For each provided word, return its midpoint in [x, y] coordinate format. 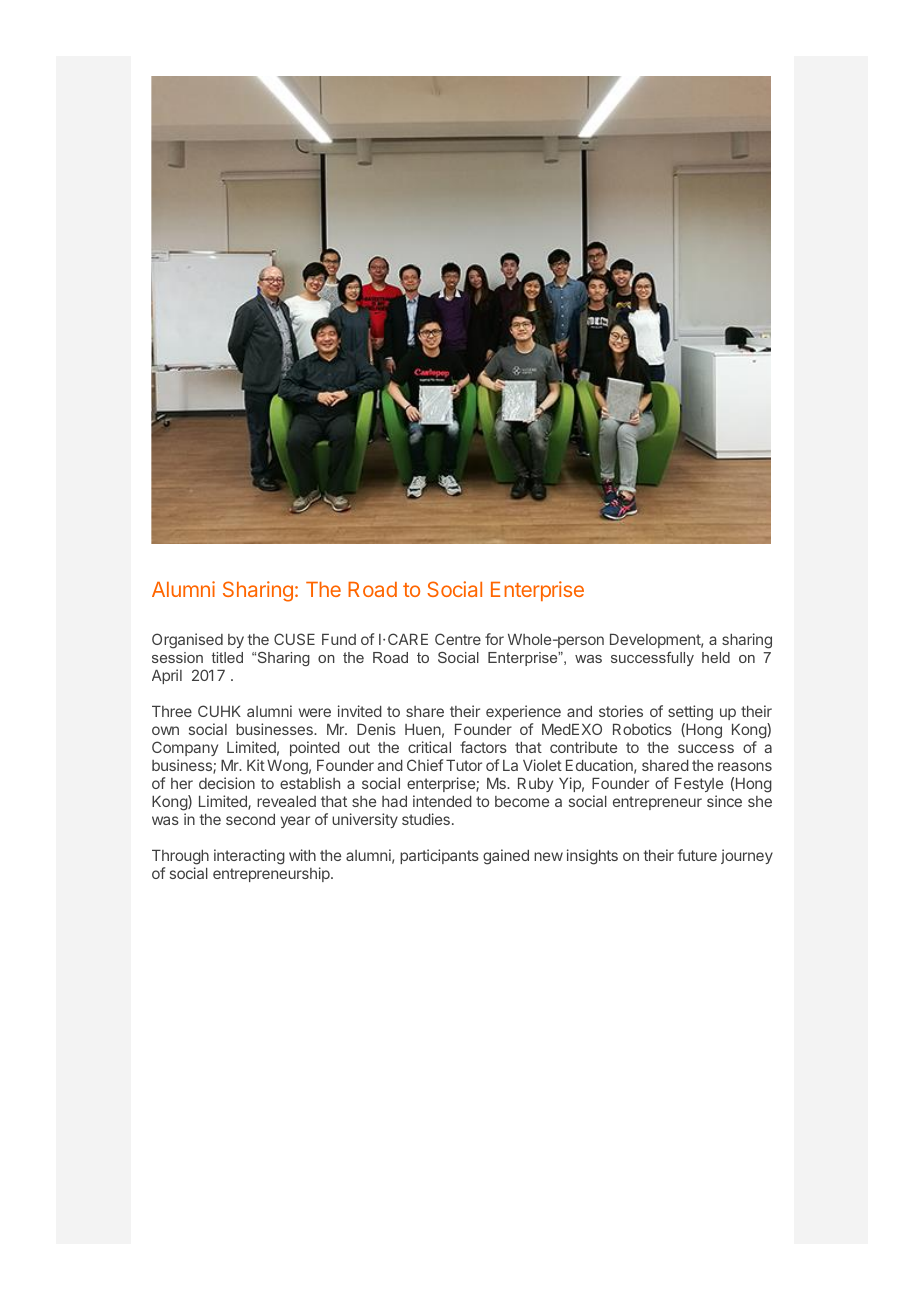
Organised [187, 641]
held [716, 657]
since [724, 801]
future [697, 855]
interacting [249, 857]
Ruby [535, 785]
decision [227, 783]
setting [690, 714]
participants [439, 856]
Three [172, 711]
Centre [458, 639]
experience [523, 714]
